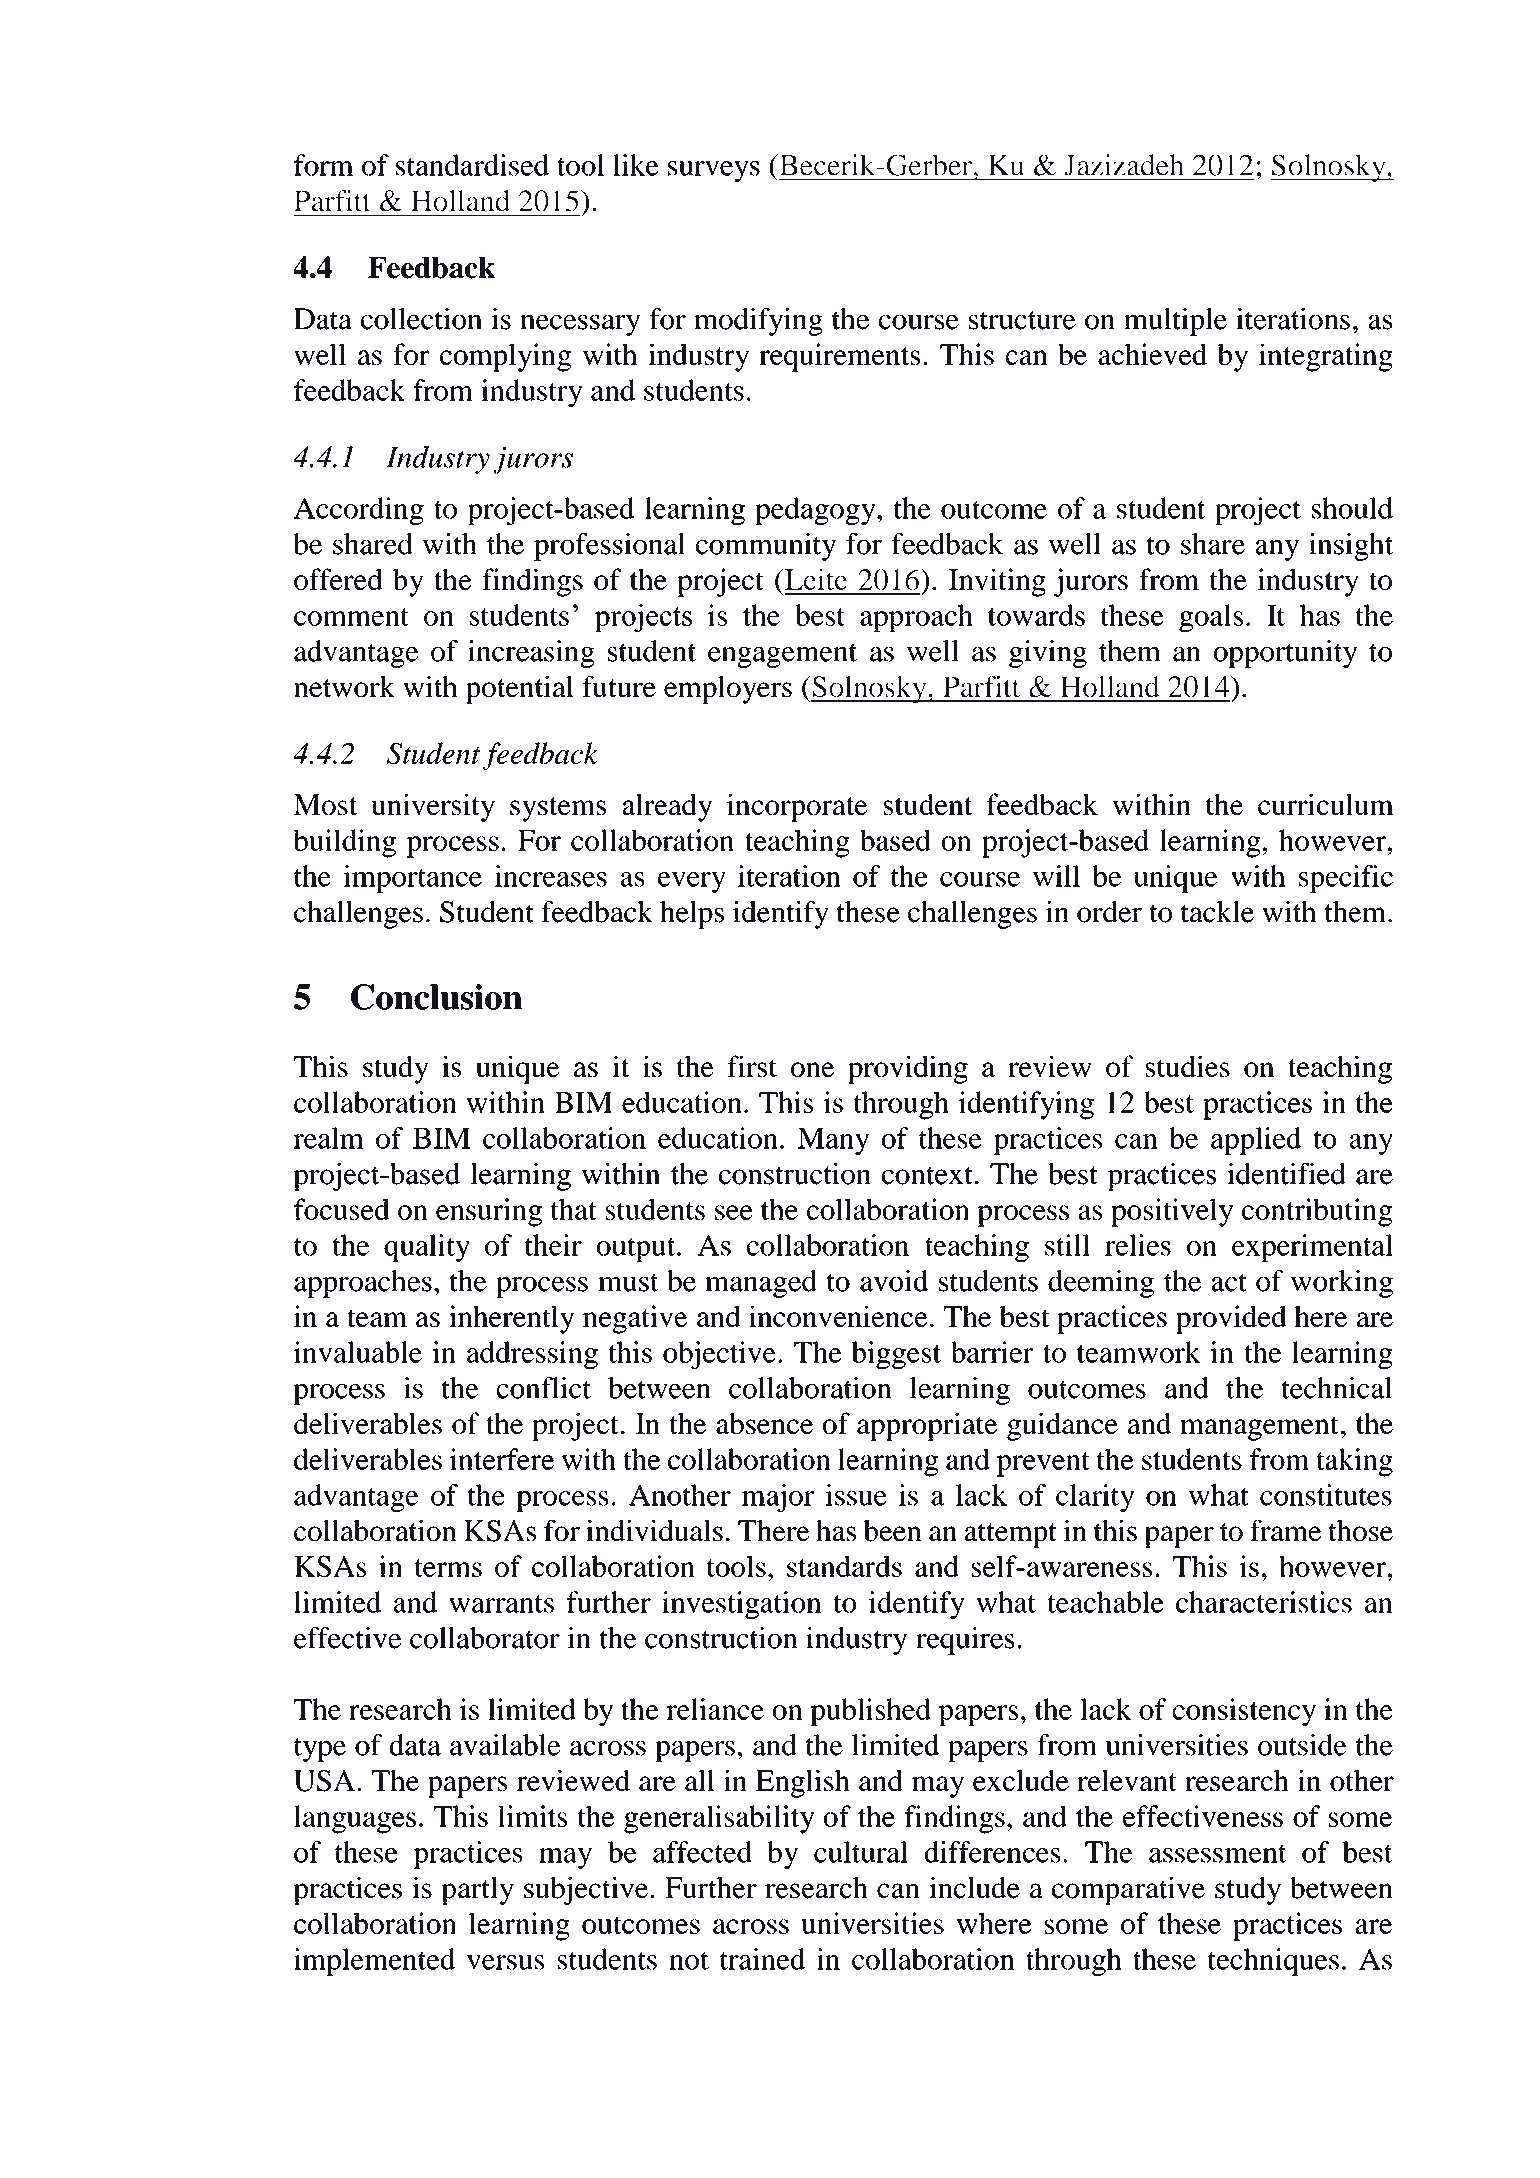 The height and width of the screenshot is (2178, 1540). What do you see at coordinates (812, 1069) in the screenshot?
I see `one` at bounding box center [812, 1069].
